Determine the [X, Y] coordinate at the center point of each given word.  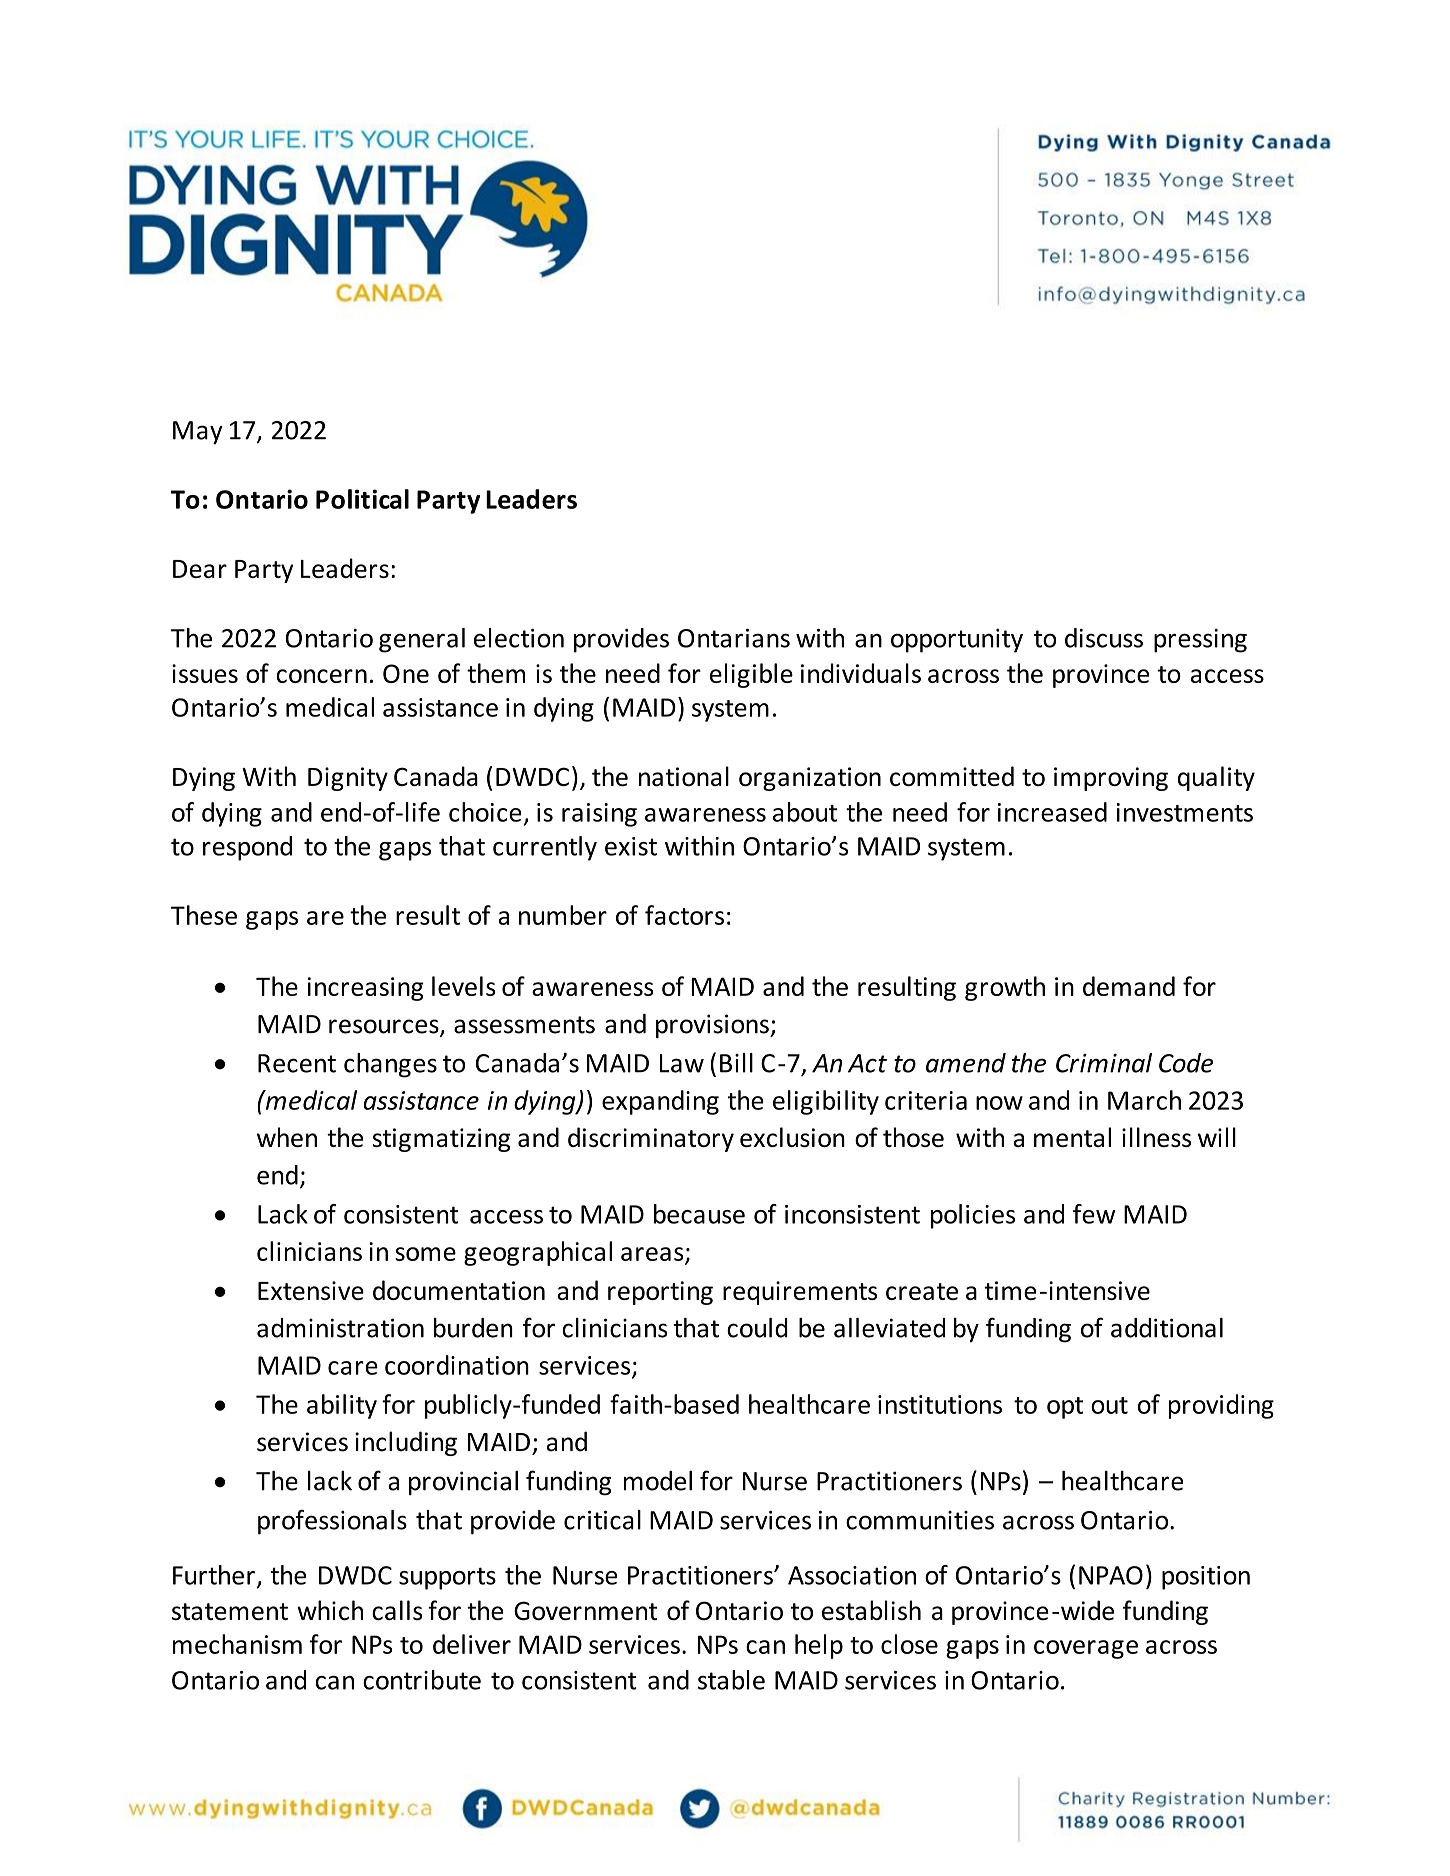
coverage [1086, 1649]
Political [362, 499]
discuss [1104, 638]
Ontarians [734, 638]
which [330, 1610]
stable [731, 1680]
